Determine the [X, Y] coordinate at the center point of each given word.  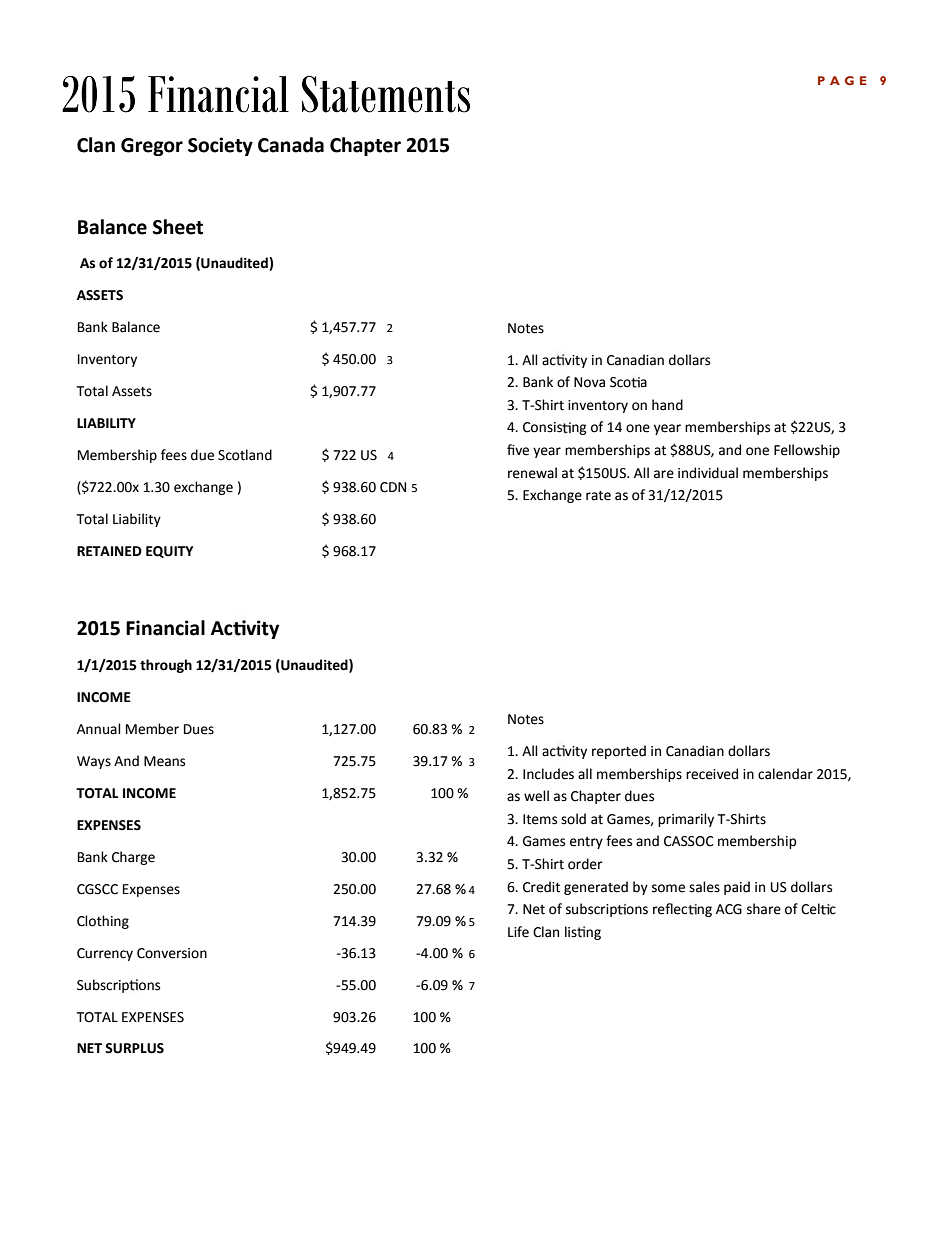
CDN [393, 487]
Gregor [152, 147]
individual [708, 473]
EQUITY [169, 552]
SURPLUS [134, 1048]
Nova [589, 382]
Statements [386, 94]
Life [518, 932]
